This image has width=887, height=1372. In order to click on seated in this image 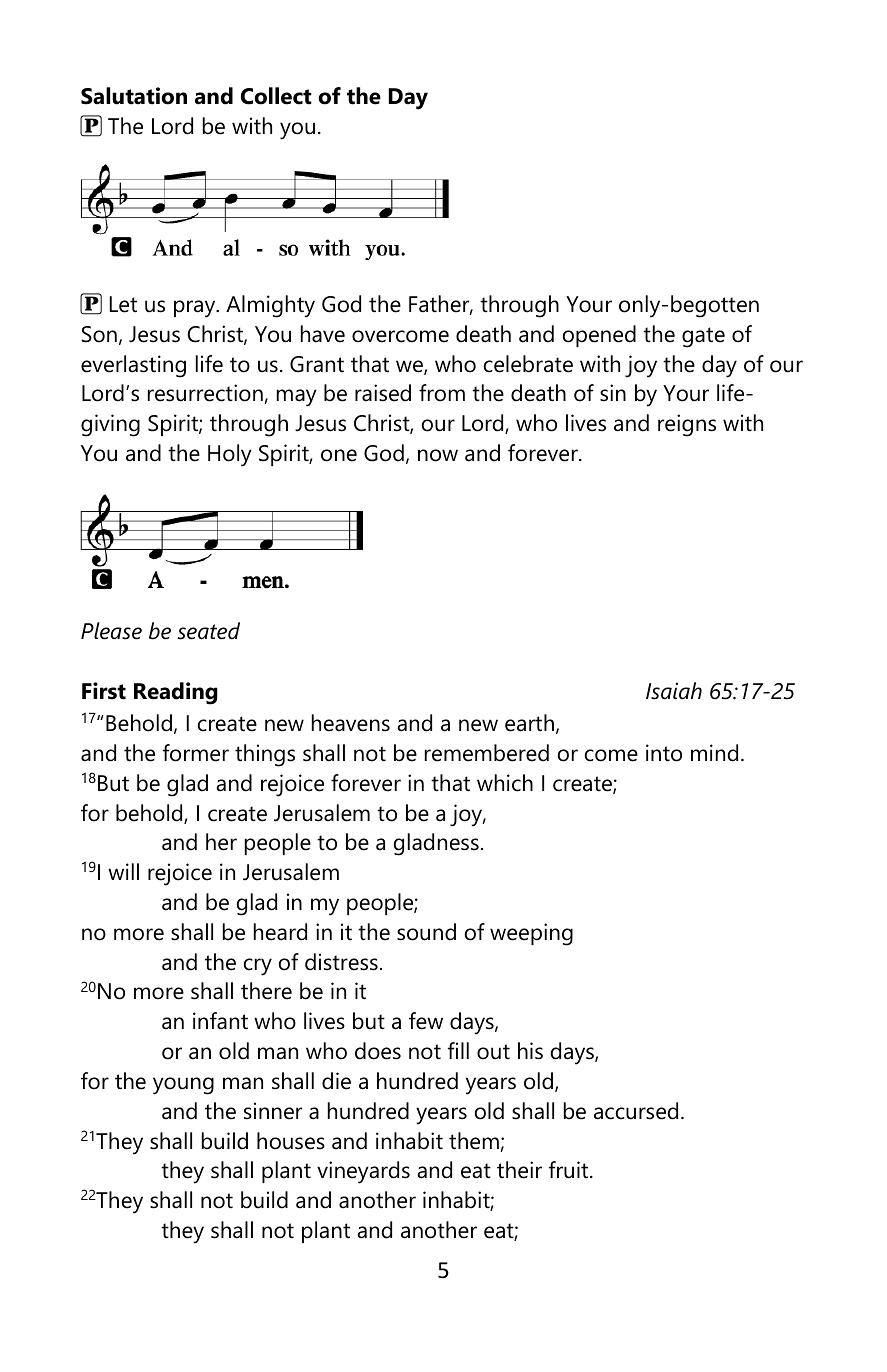, I will do `click(209, 631)`.
